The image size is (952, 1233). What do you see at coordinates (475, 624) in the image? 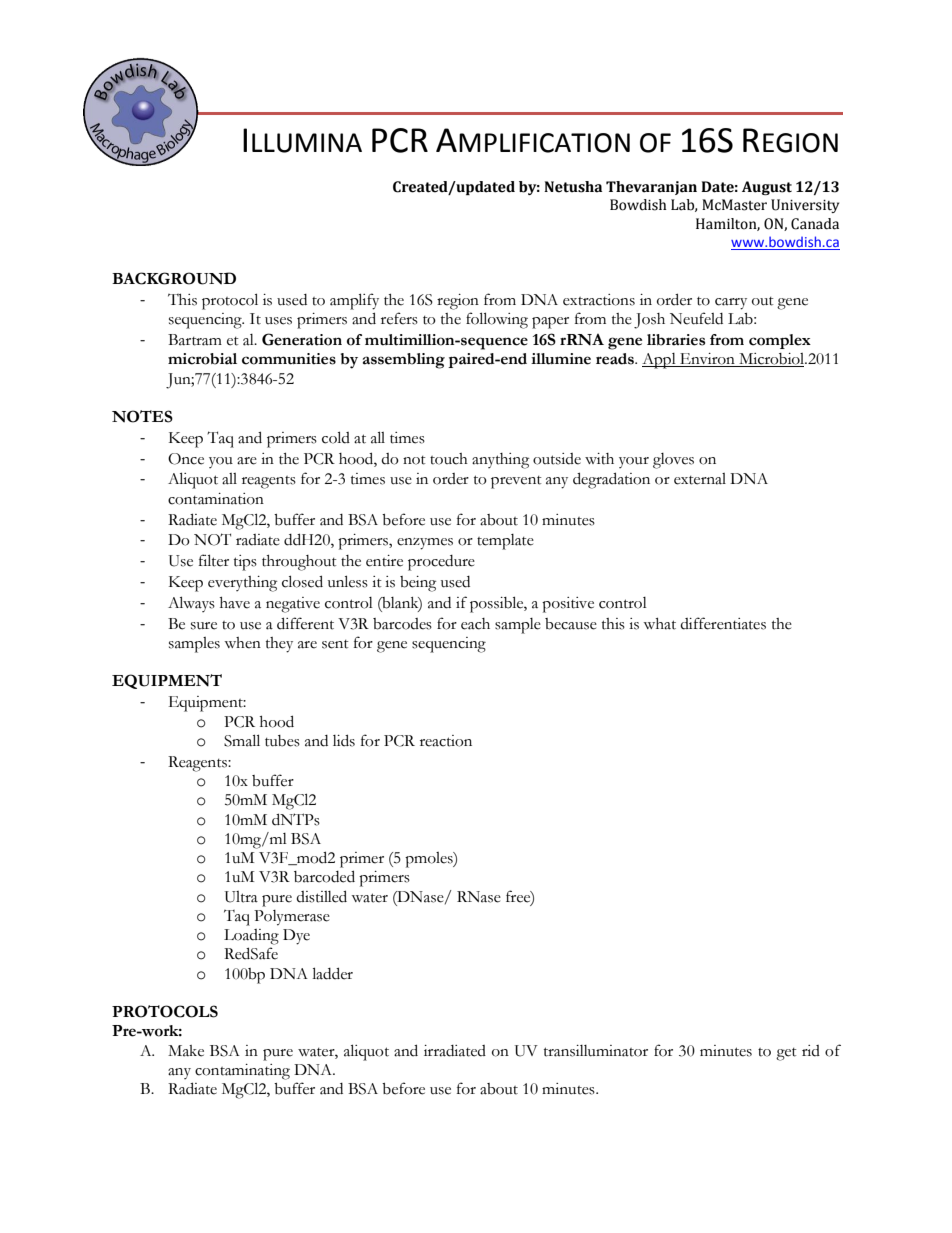
I see `each` at bounding box center [475, 624].
